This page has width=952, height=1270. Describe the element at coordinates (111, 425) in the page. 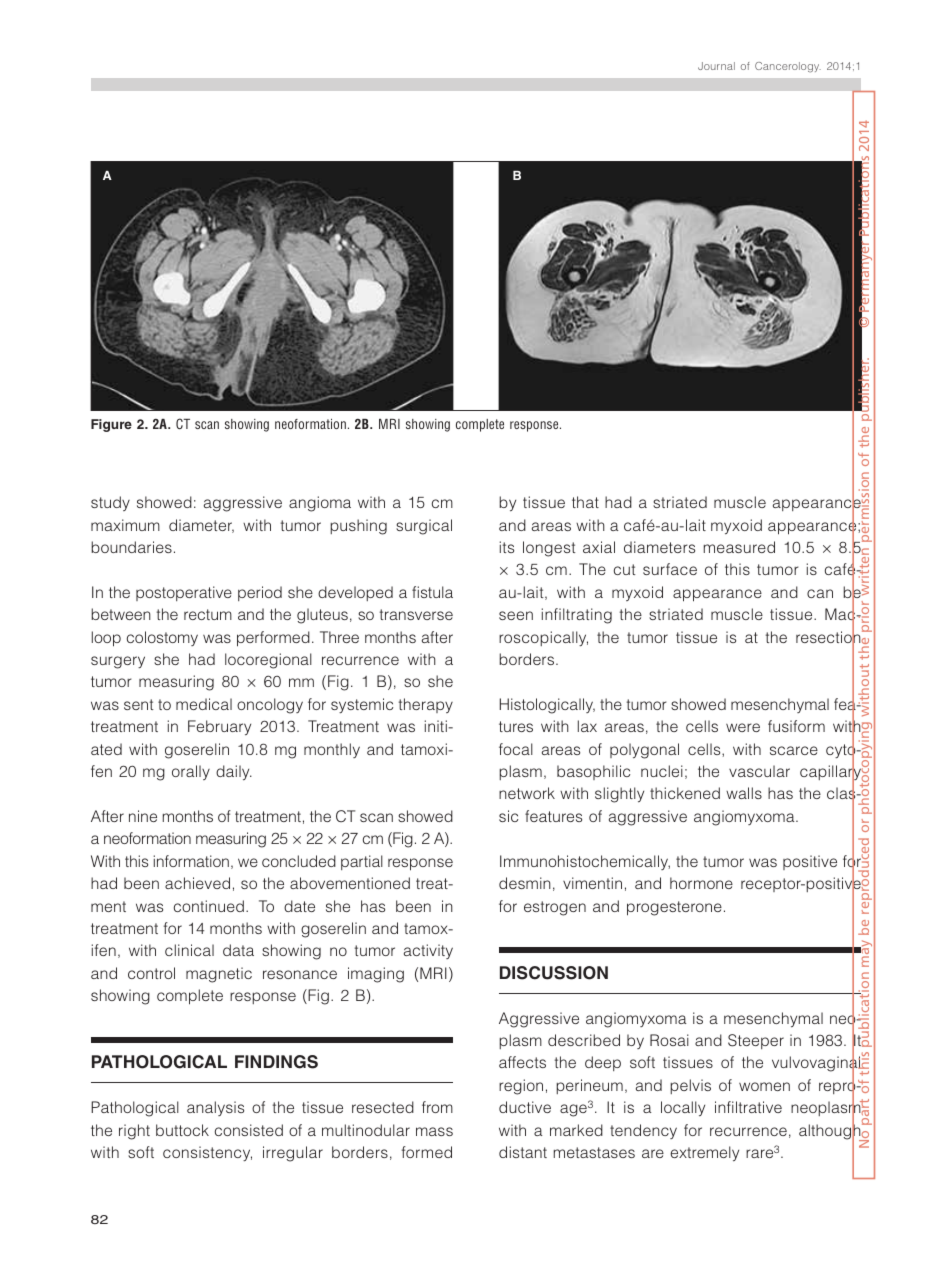

I see `Figure` at that location.
